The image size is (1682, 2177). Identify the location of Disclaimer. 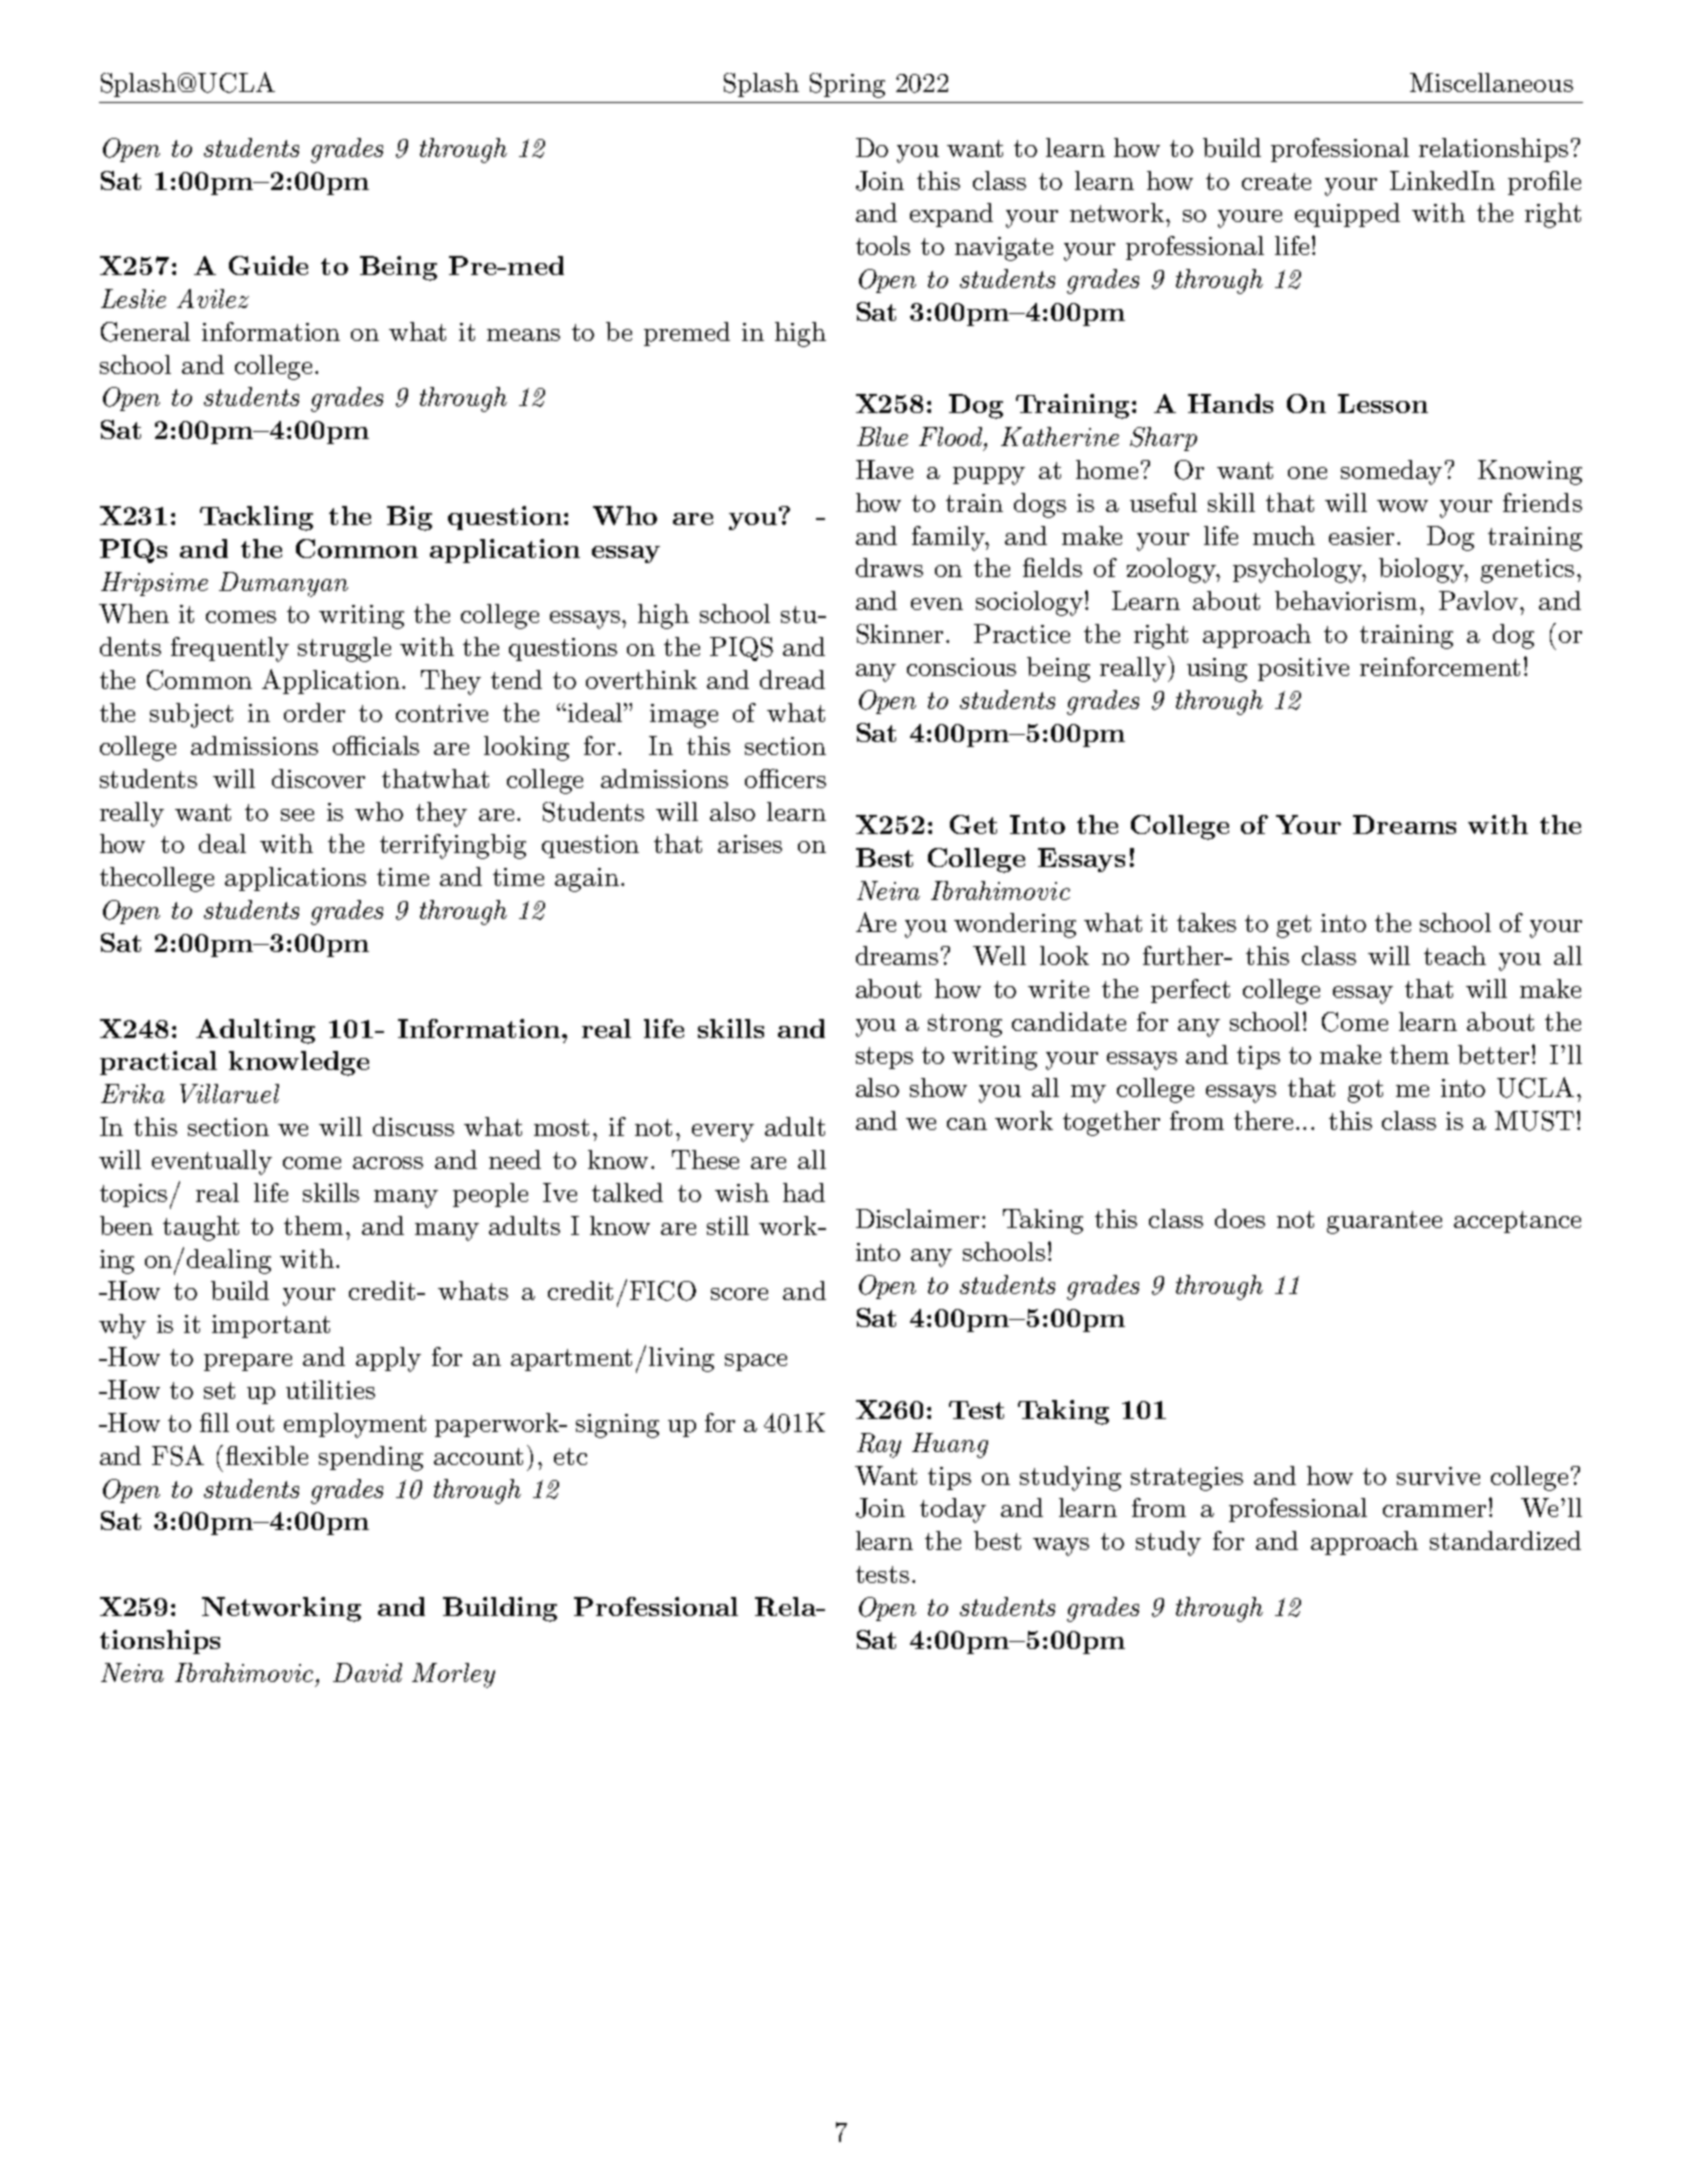
(917, 1218).
